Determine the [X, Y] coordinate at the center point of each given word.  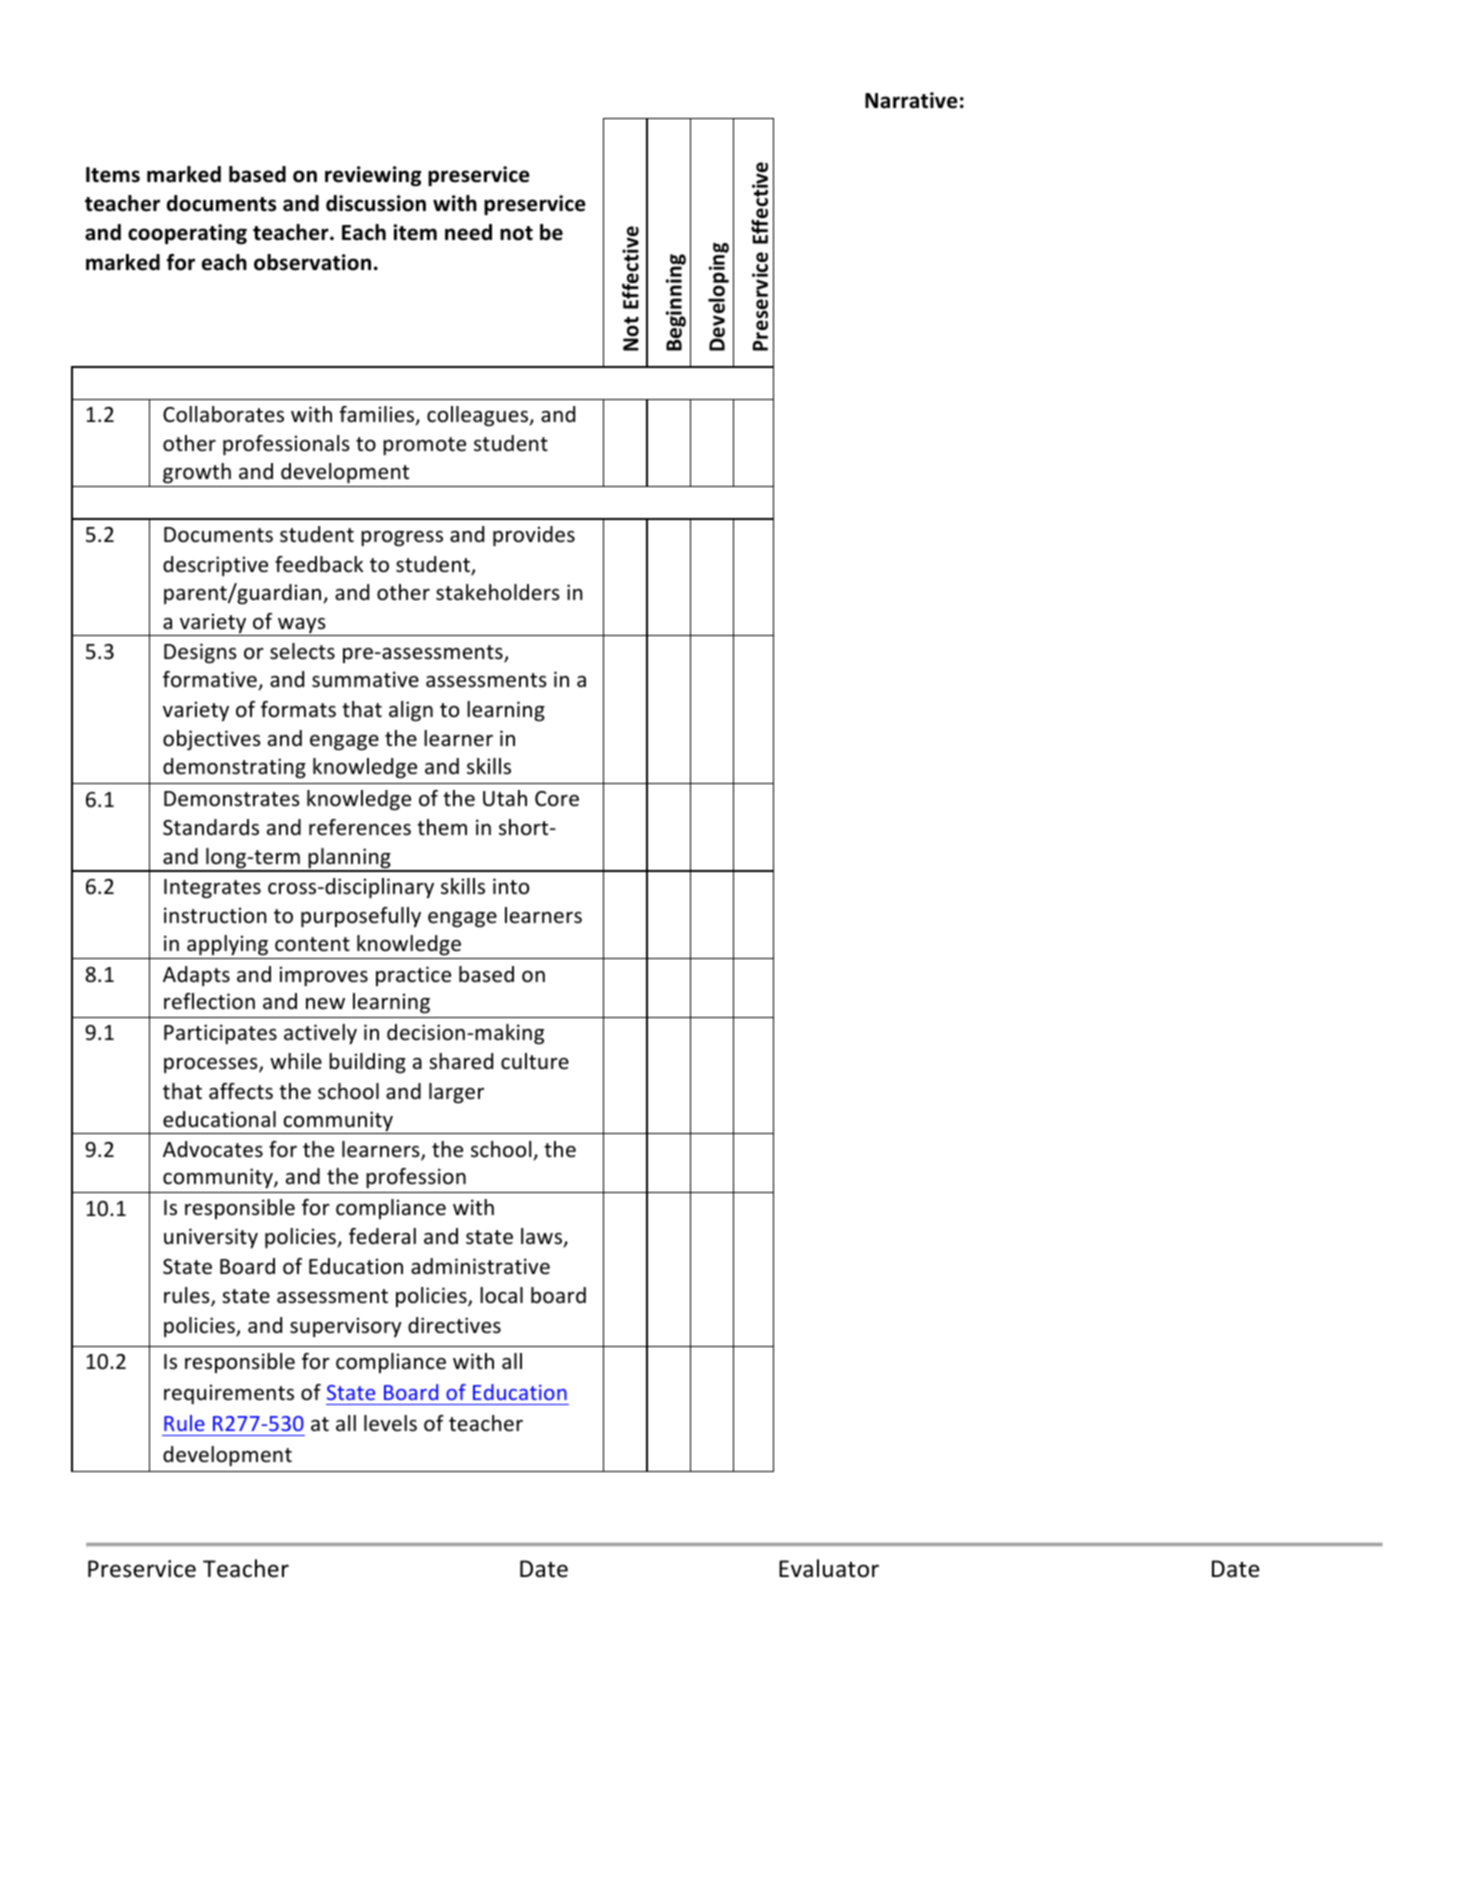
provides [534, 536]
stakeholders [498, 592]
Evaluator [829, 1568]
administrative [480, 1266]
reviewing [373, 176]
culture [535, 1061]
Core [557, 799]
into [511, 886]
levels [390, 1423]
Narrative [911, 100]
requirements [229, 1394]
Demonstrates [232, 799]
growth [197, 475]
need [468, 232]
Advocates [213, 1149]
